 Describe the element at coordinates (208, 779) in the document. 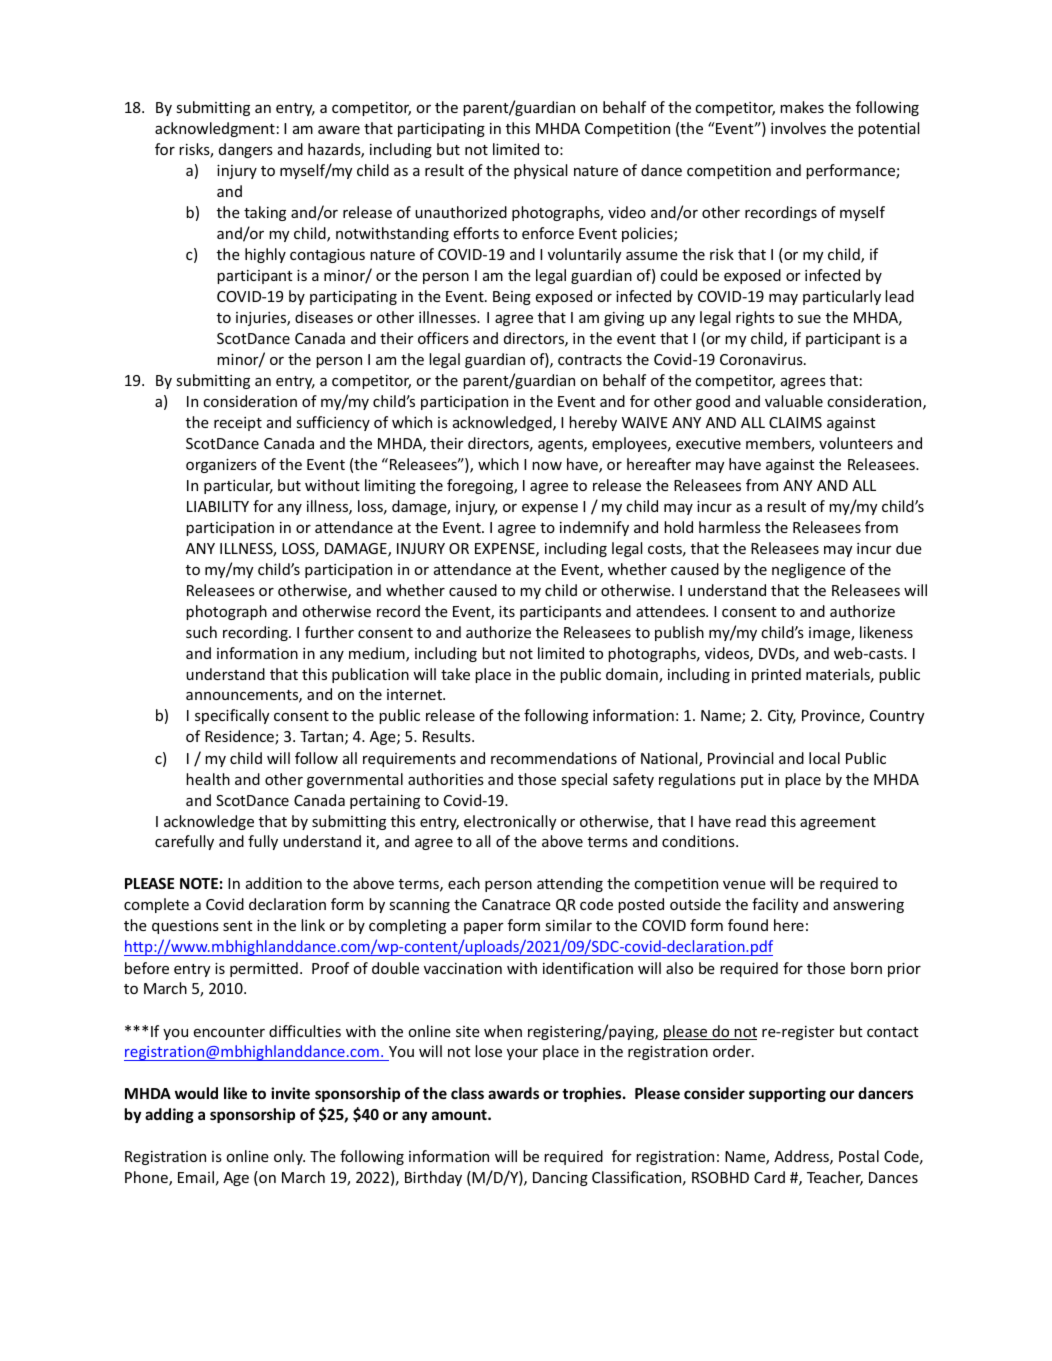

I see `health` at that location.
